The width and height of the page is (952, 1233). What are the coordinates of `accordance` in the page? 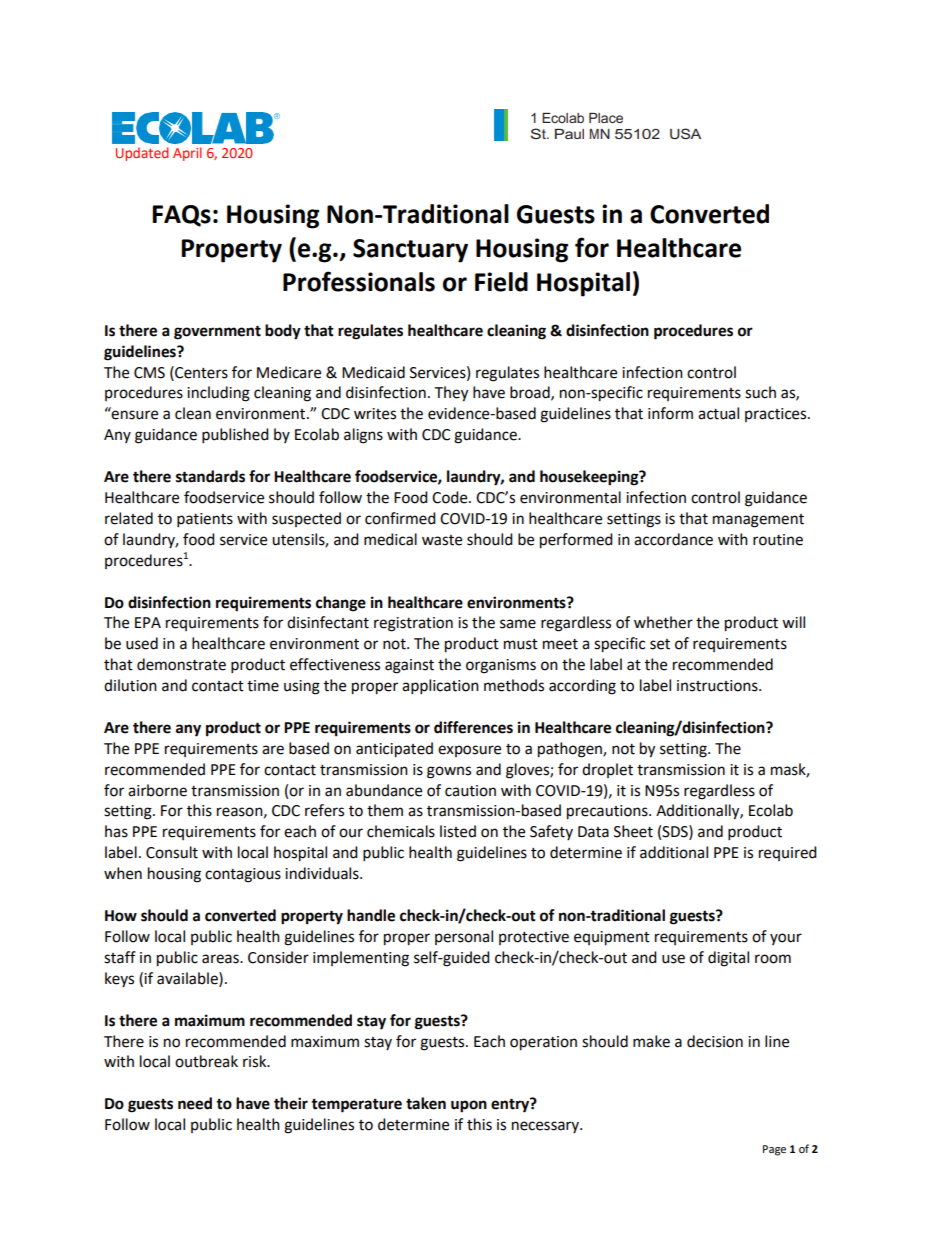 It's located at (673, 539).
